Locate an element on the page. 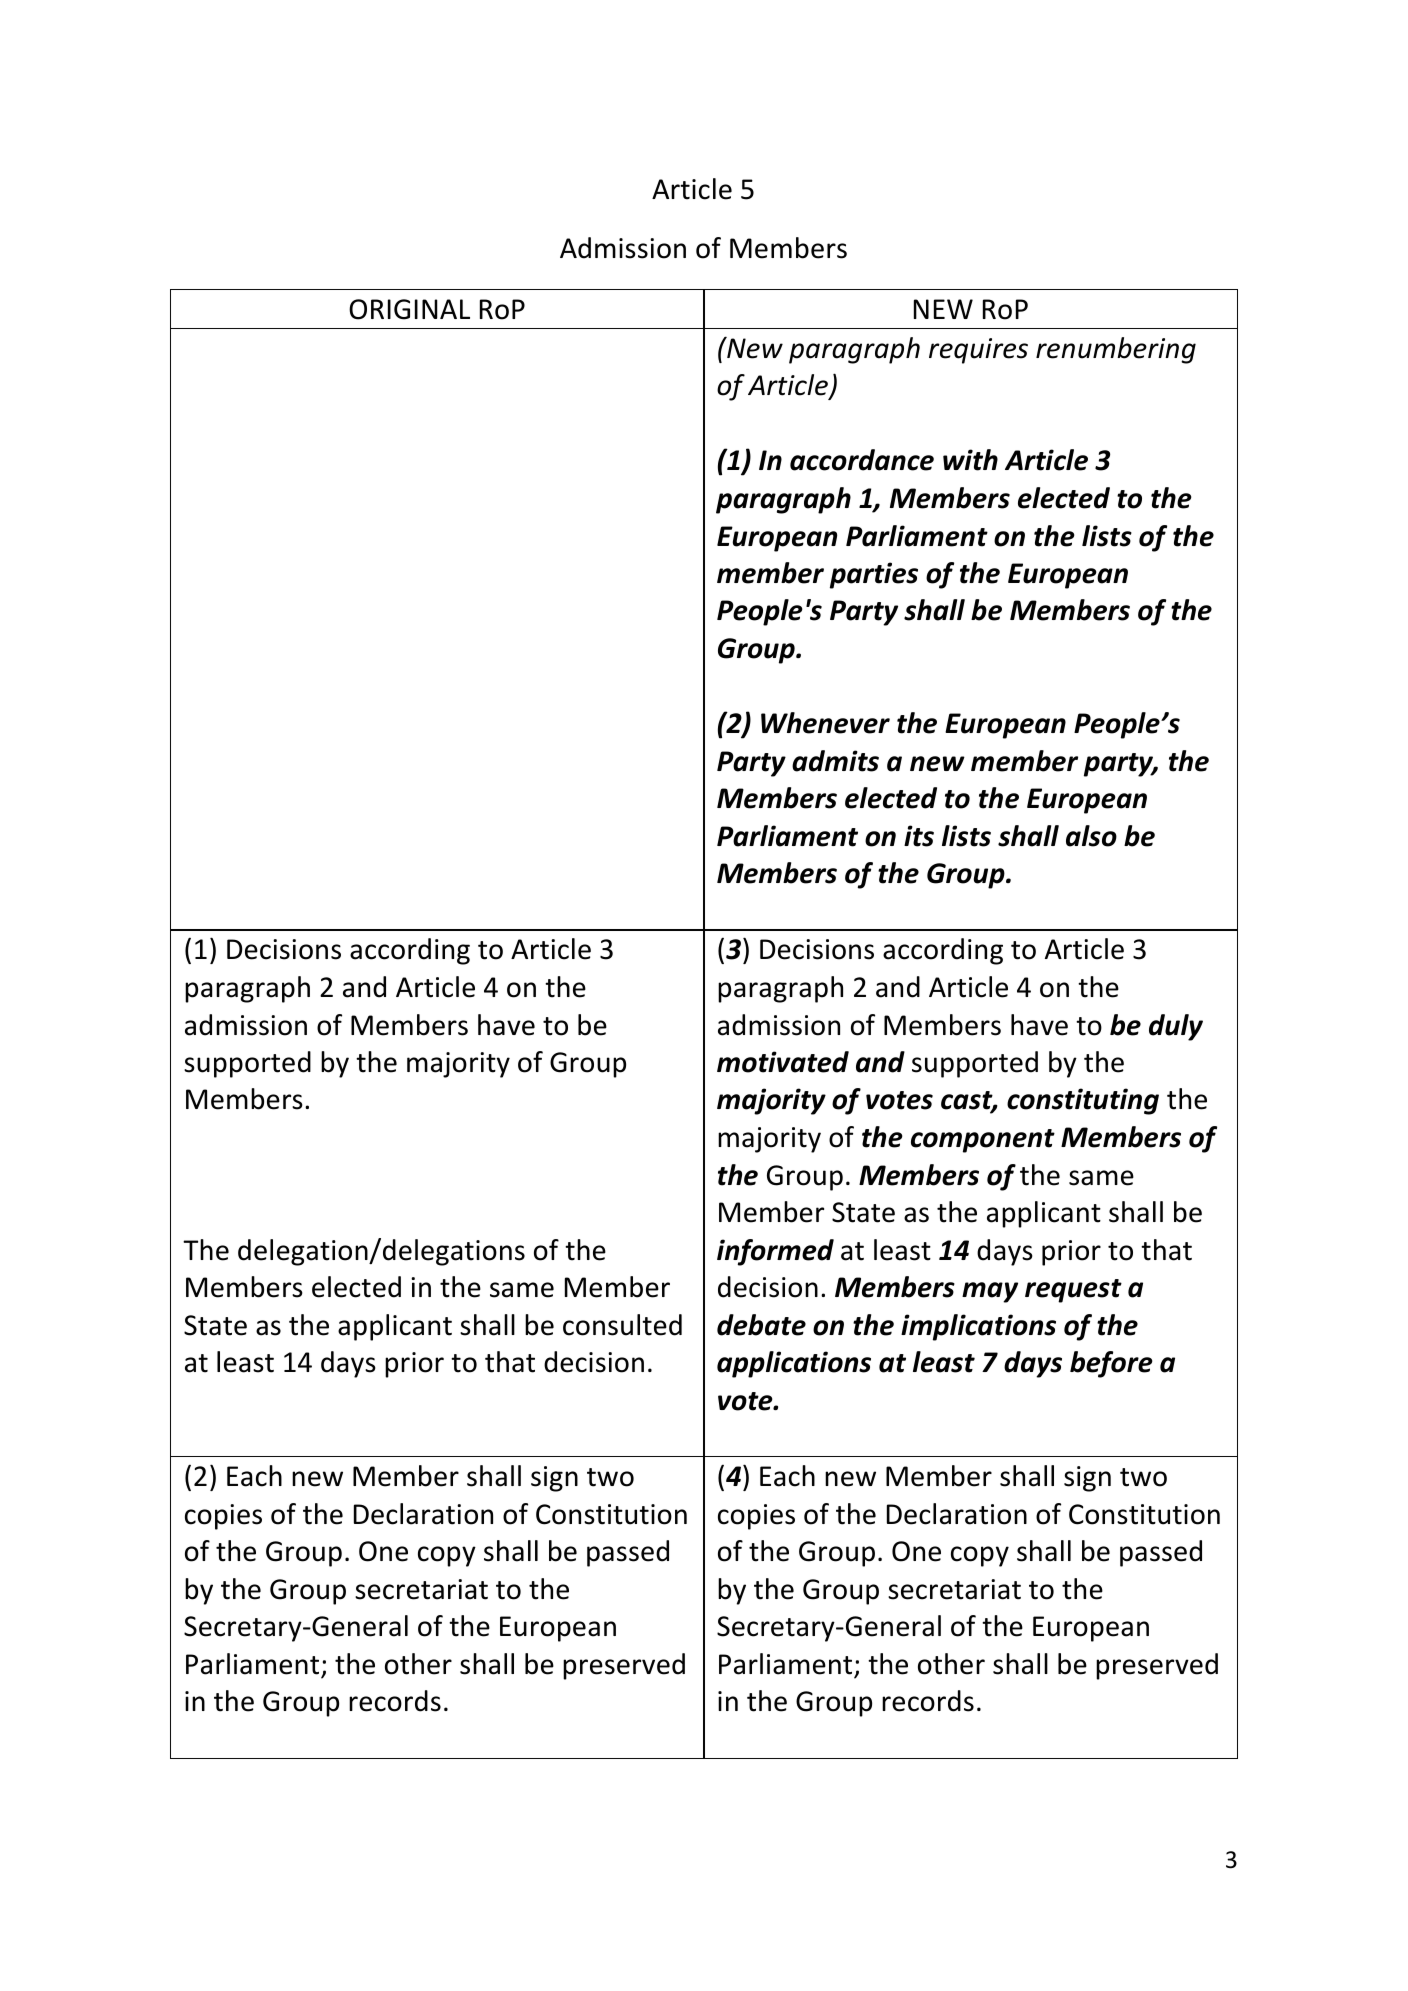 Image resolution: width=1408 pixels, height=1991 pixels. ORIGINAL is located at coordinates (409, 309).
